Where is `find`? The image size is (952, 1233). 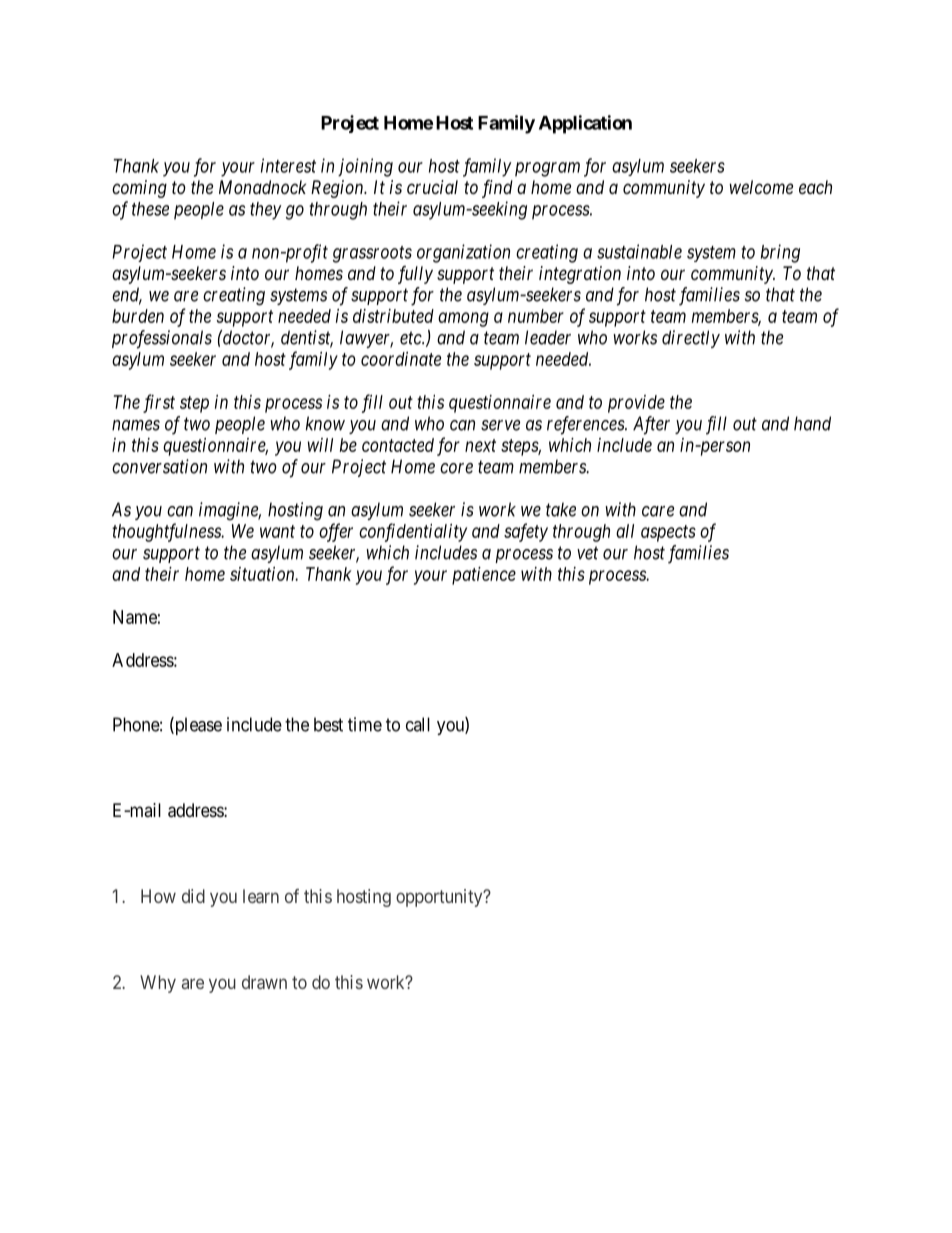
find is located at coordinates (497, 189).
